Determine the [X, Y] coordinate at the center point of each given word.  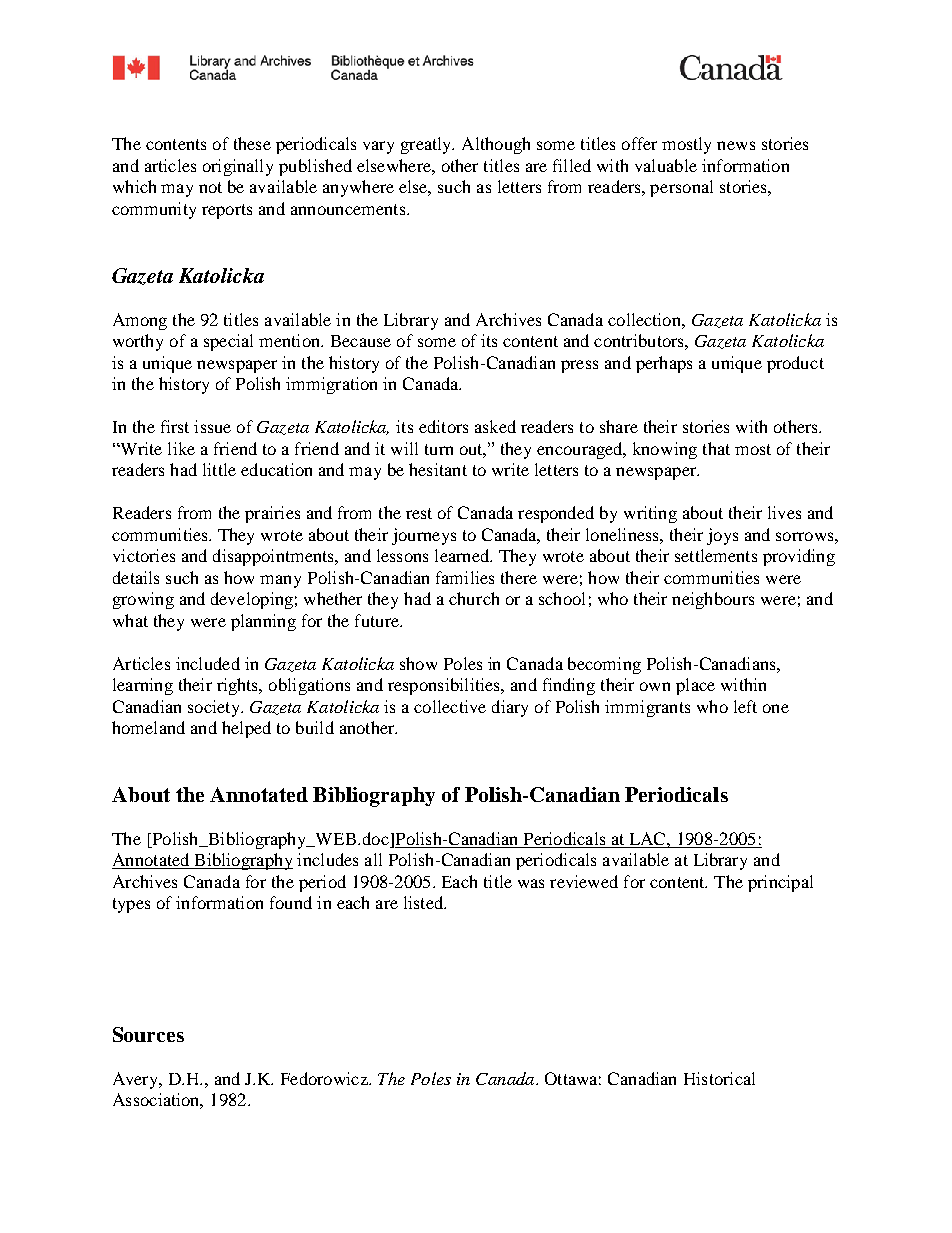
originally [238, 167]
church [474, 598]
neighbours [713, 600]
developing [252, 600]
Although [496, 145]
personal [681, 188]
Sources [148, 1034]
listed [424, 902]
